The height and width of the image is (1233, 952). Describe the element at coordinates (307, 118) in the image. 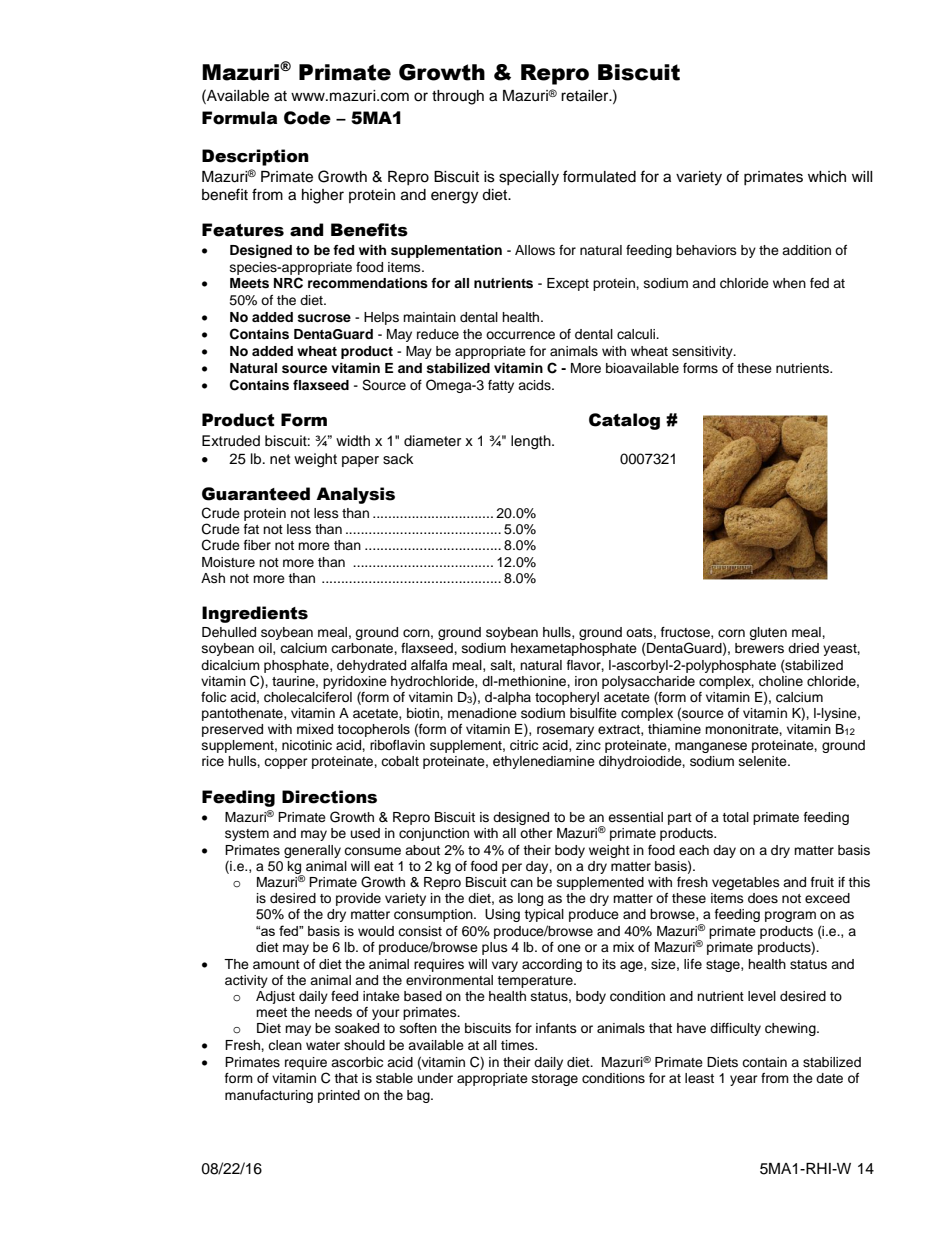

I see `Code` at that location.
